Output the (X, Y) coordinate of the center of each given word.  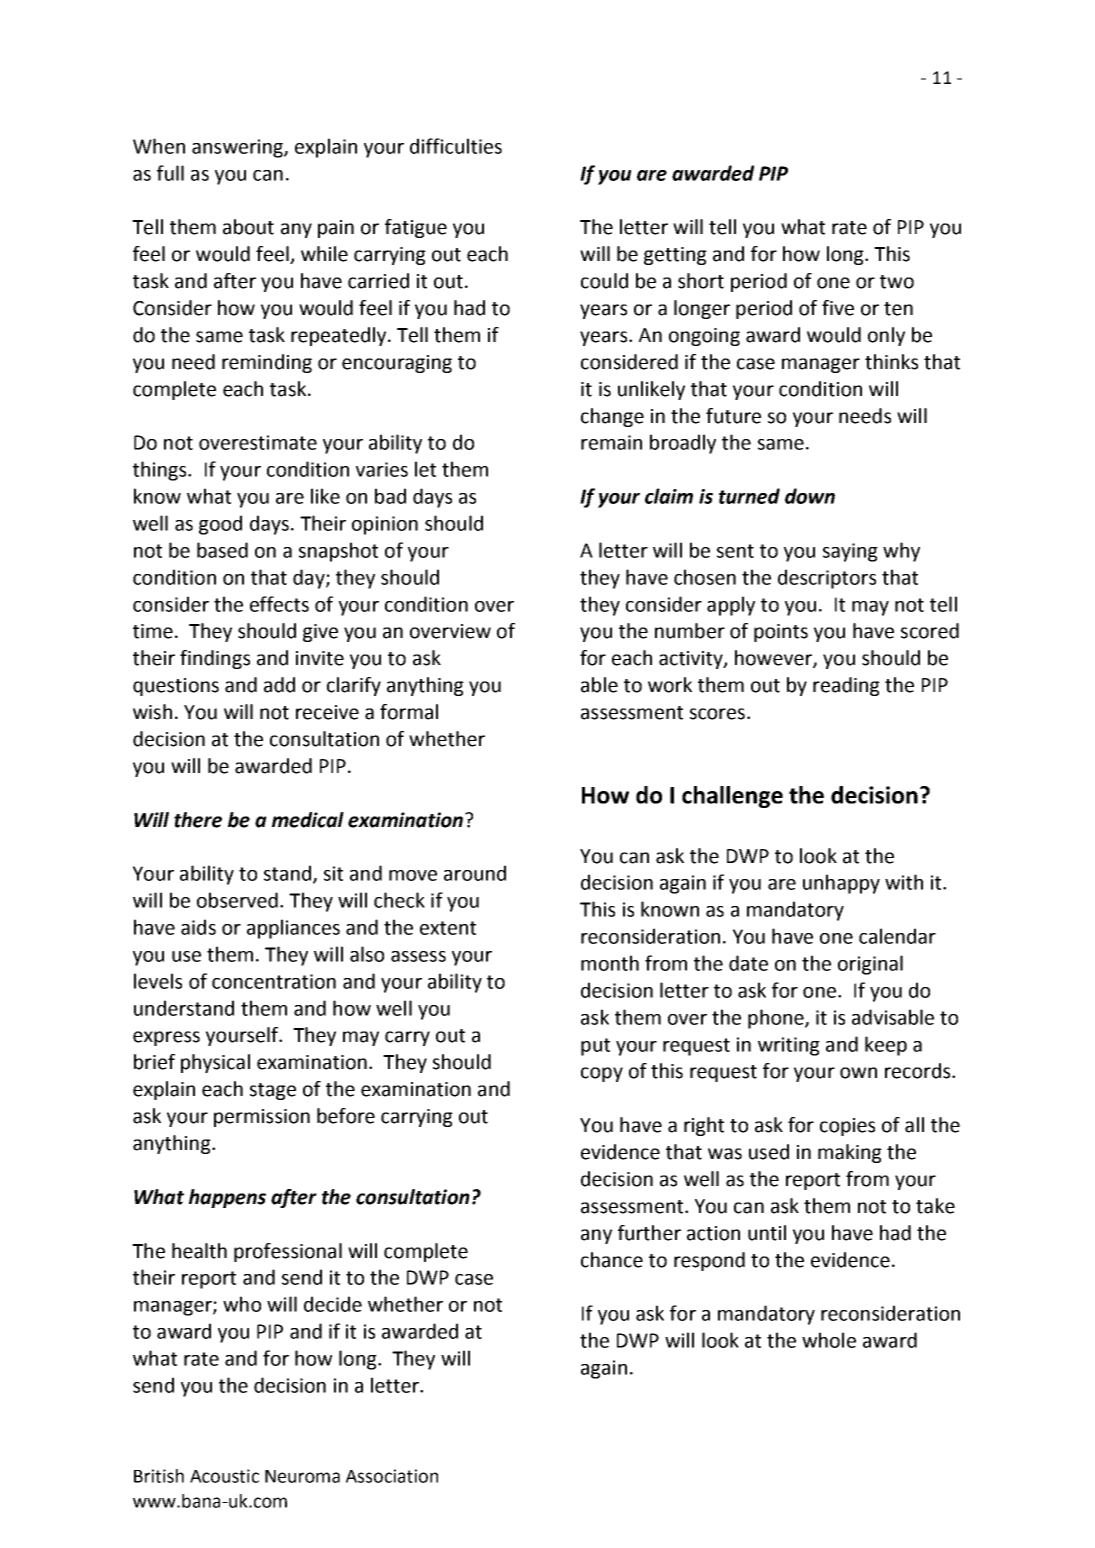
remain (611, 442)
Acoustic (224, 1476)
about (248, 227)
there (198, 820)
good (220, 525)
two (897, 282)
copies (847, 1127)
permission (262, 1118)
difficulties (456, 146)
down (810, 496)
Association (392, 1476)
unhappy (841, 884)
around (475, 873)
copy (602, 1074)
